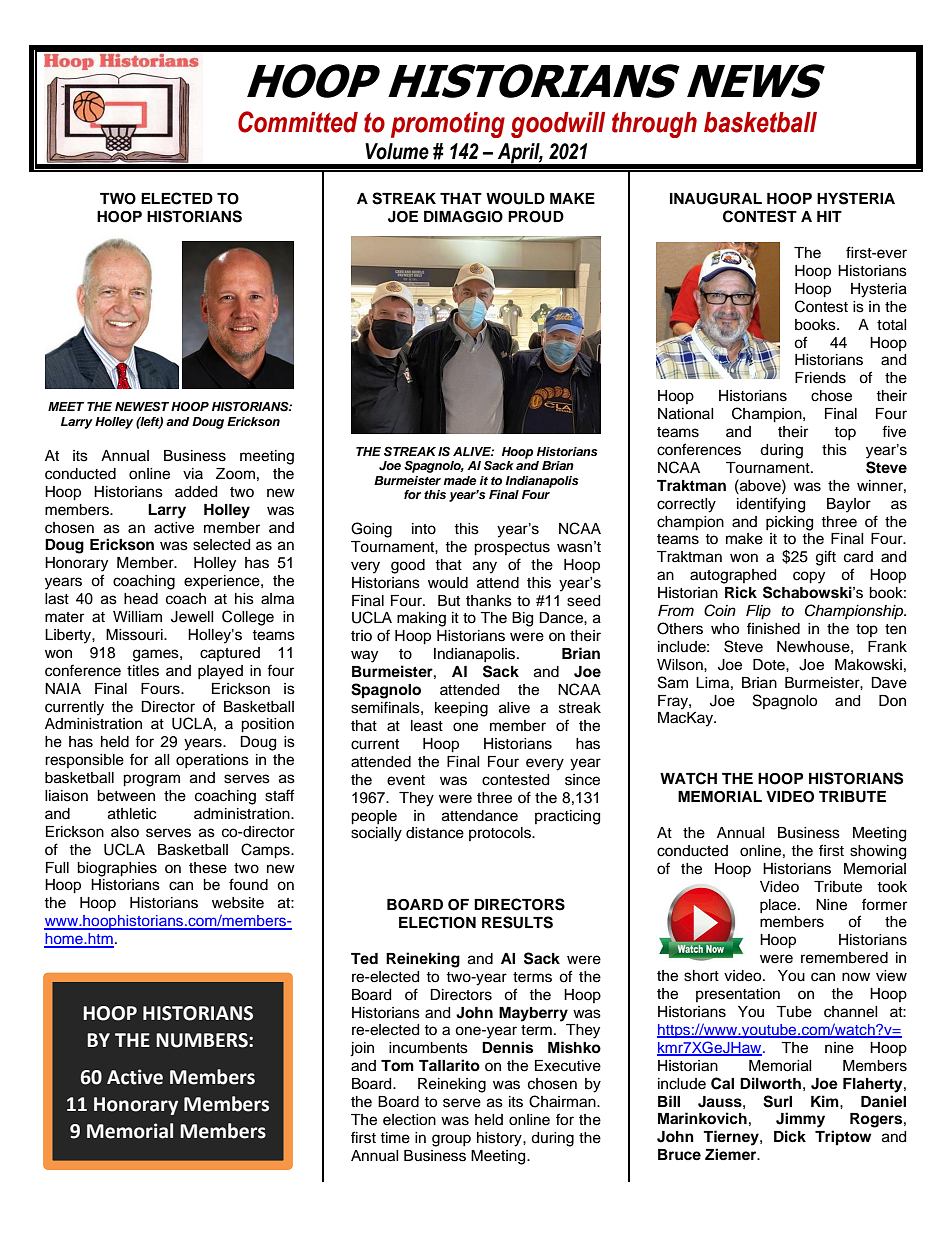  Describe the element at coordinates (126, 796) in the image. I see `between` at that location.
